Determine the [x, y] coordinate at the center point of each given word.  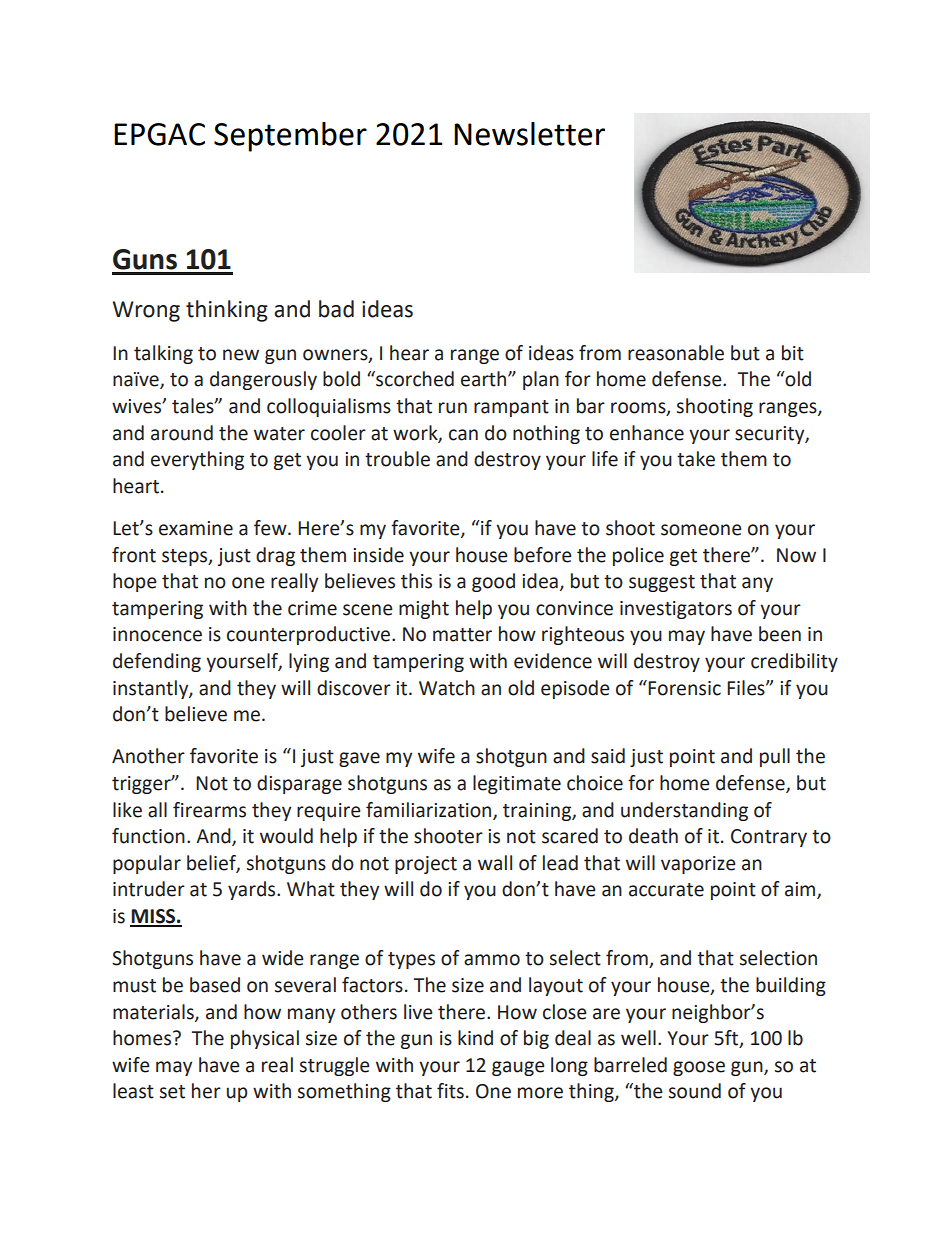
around [182, 433]
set [172, 1092]
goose [699, 1068]
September [290, 137]
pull [775, 757]
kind [475, 1038]
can [463, 435]
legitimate [517, 784]
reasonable [676, 353]
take [696, 459]
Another [148, 756]
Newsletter [529, 134]
